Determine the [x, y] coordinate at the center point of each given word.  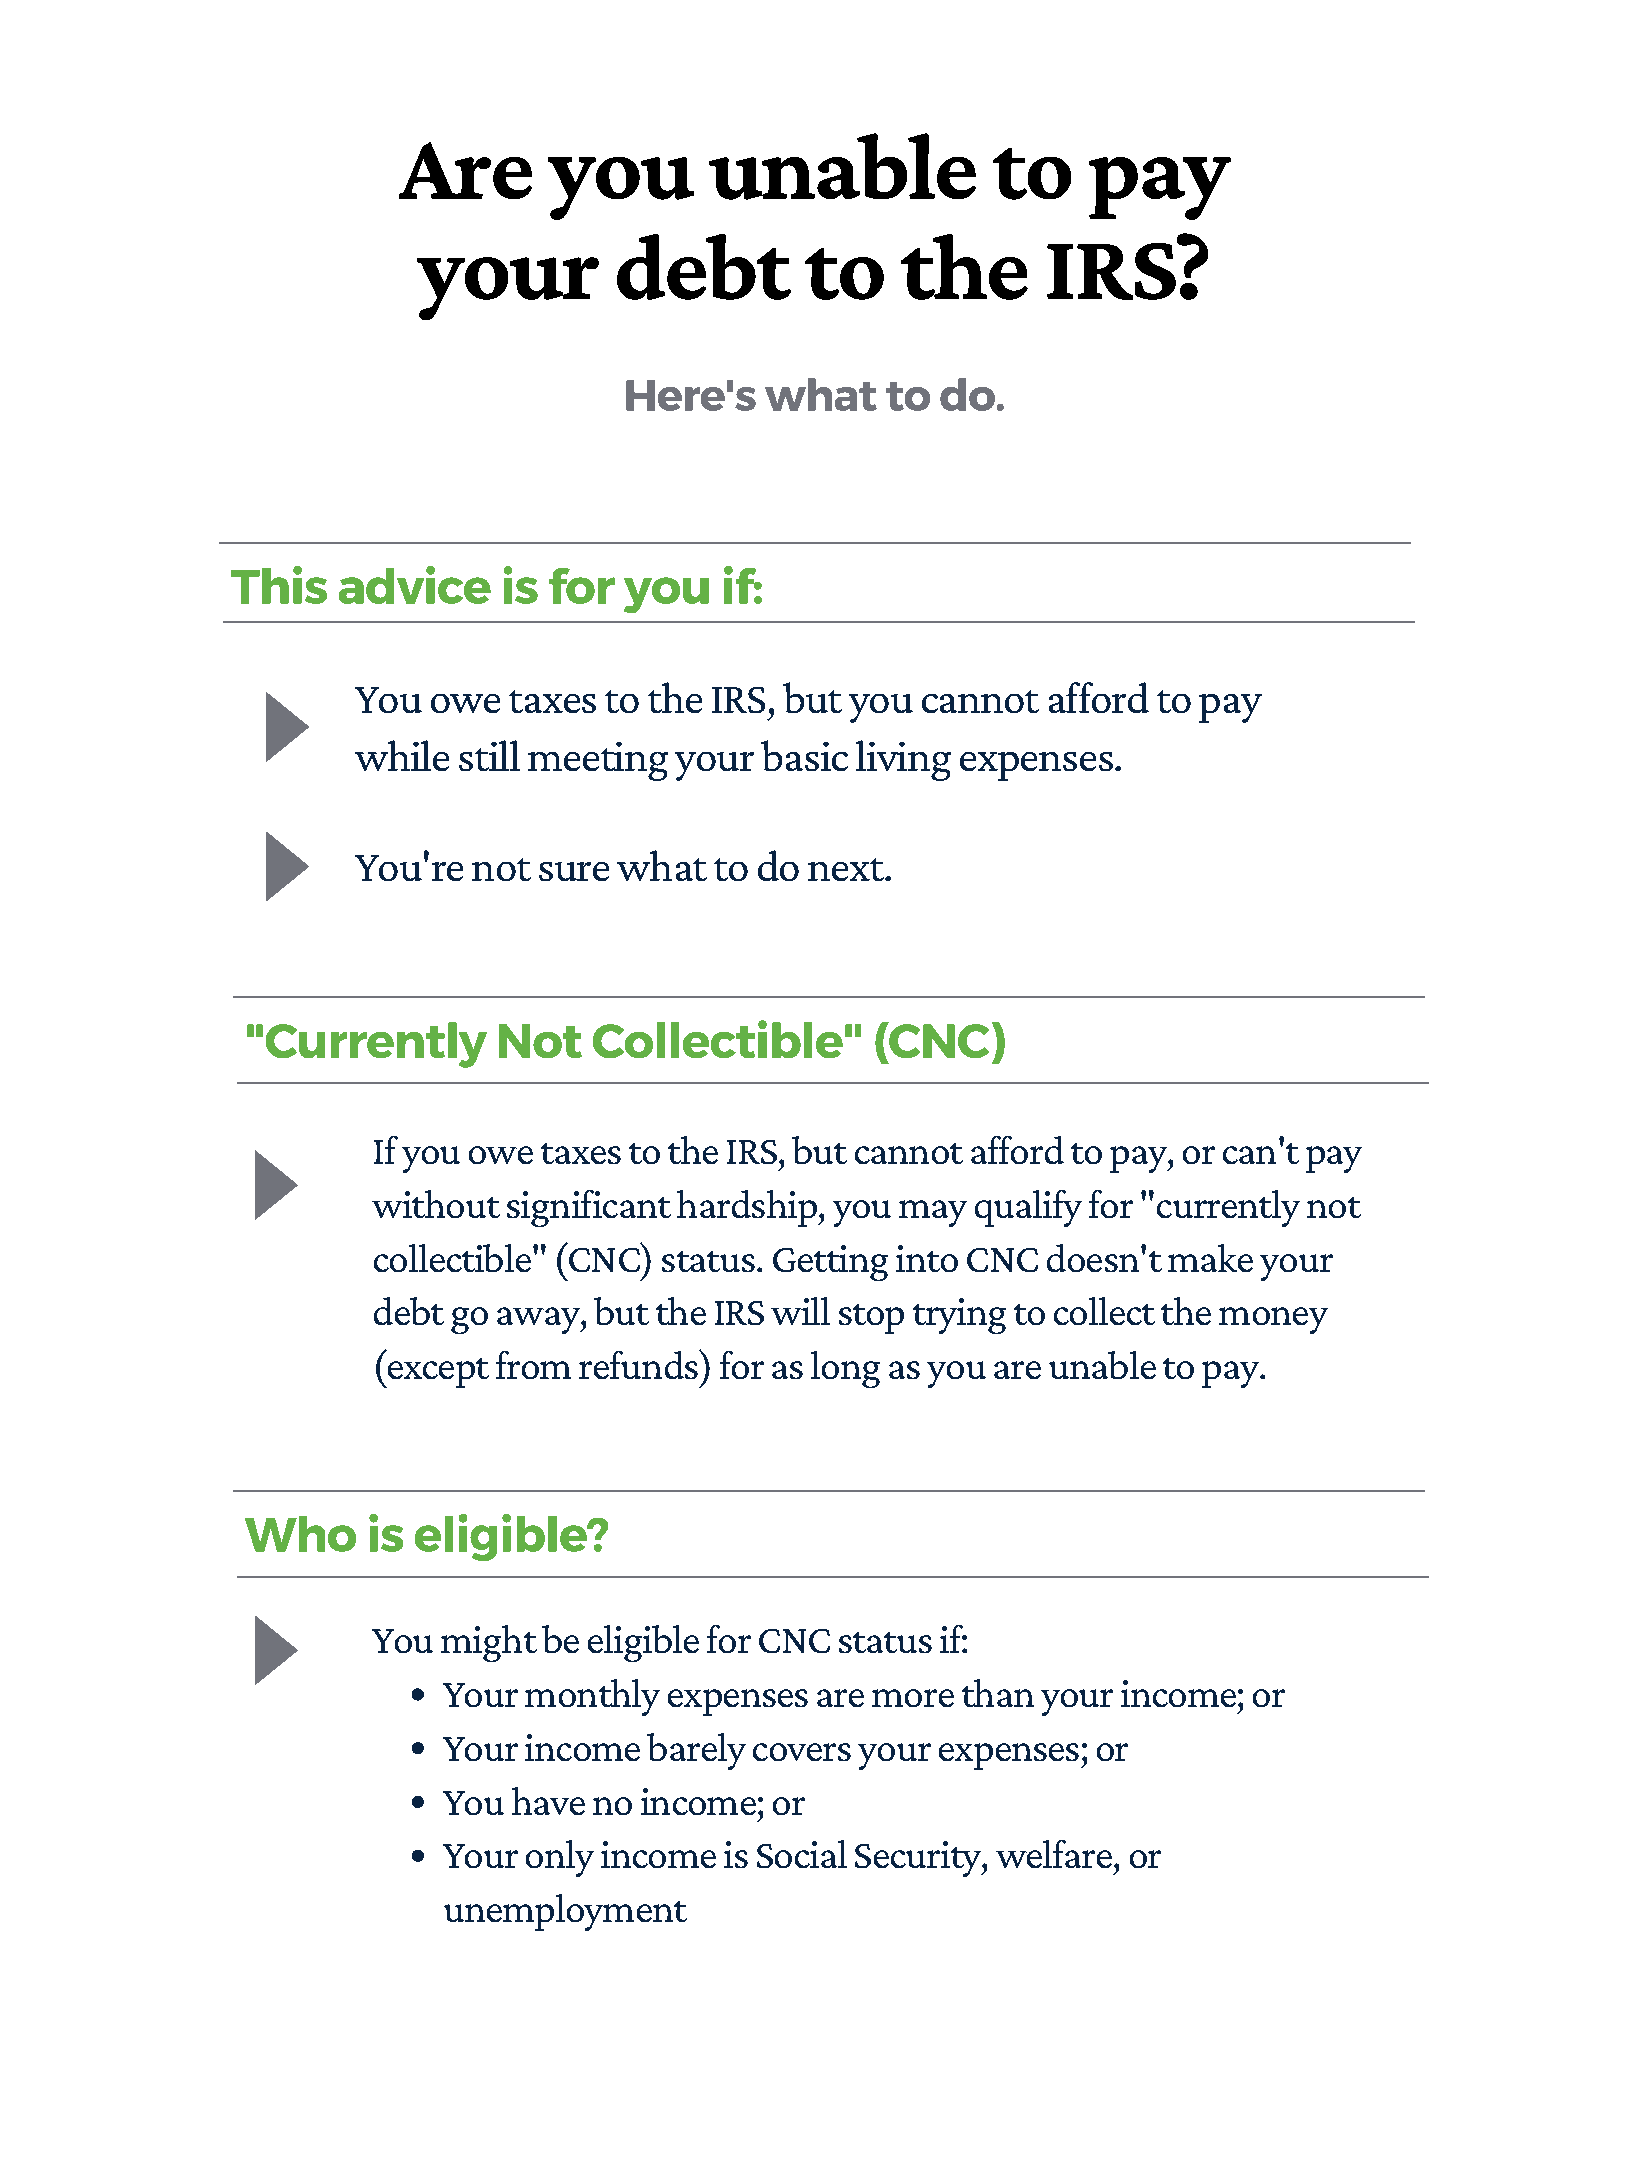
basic [804, 755]
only [560, 1858]
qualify [1028, 1208]
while [402, 755]
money [1273, 1320]
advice [415, 585]
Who [300, 1534]
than [998, 1693]
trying [959, 1316]
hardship [748, 1208]
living [903, 760]
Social [802, 1854]
